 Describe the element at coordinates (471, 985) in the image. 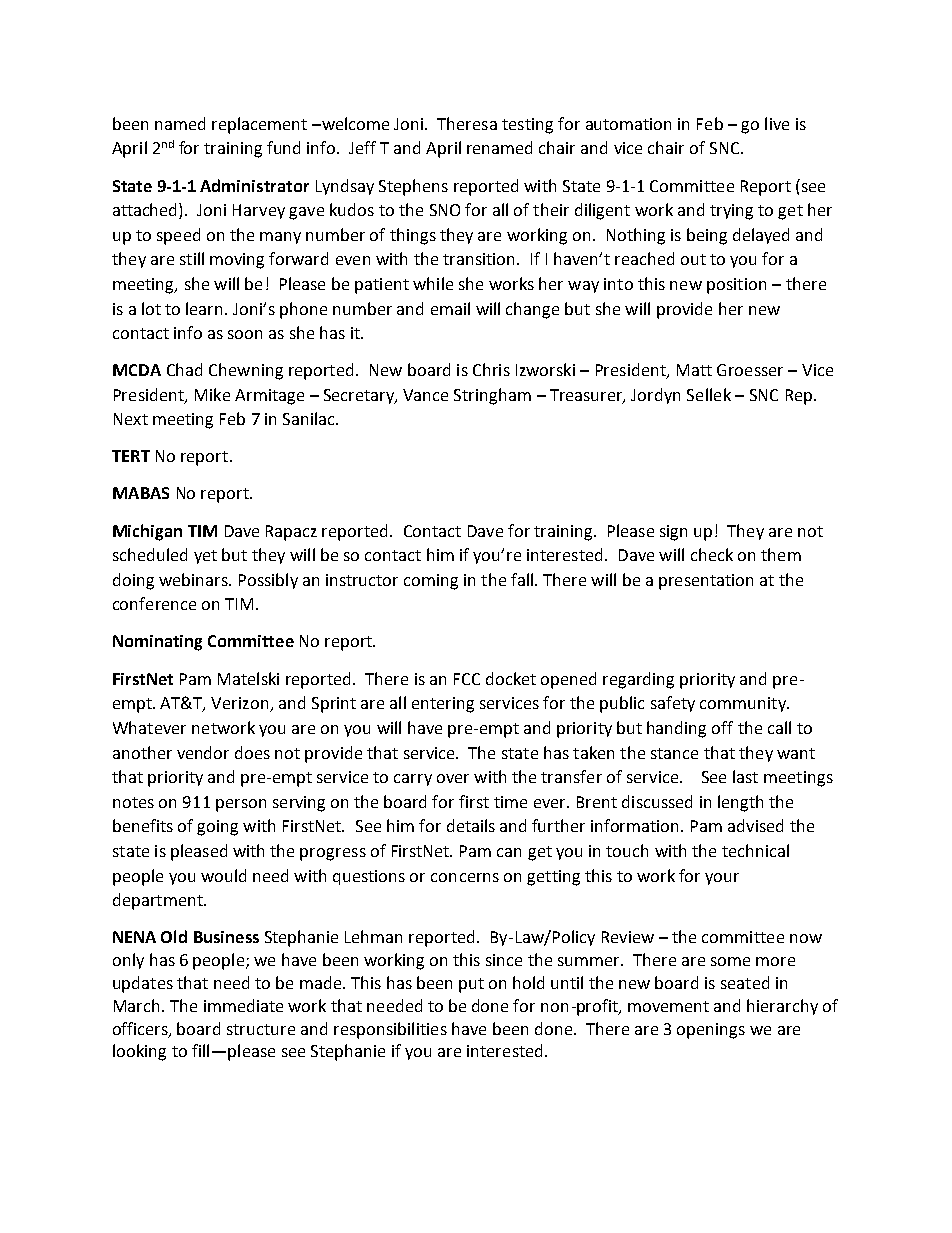

I see `put` at that location.
